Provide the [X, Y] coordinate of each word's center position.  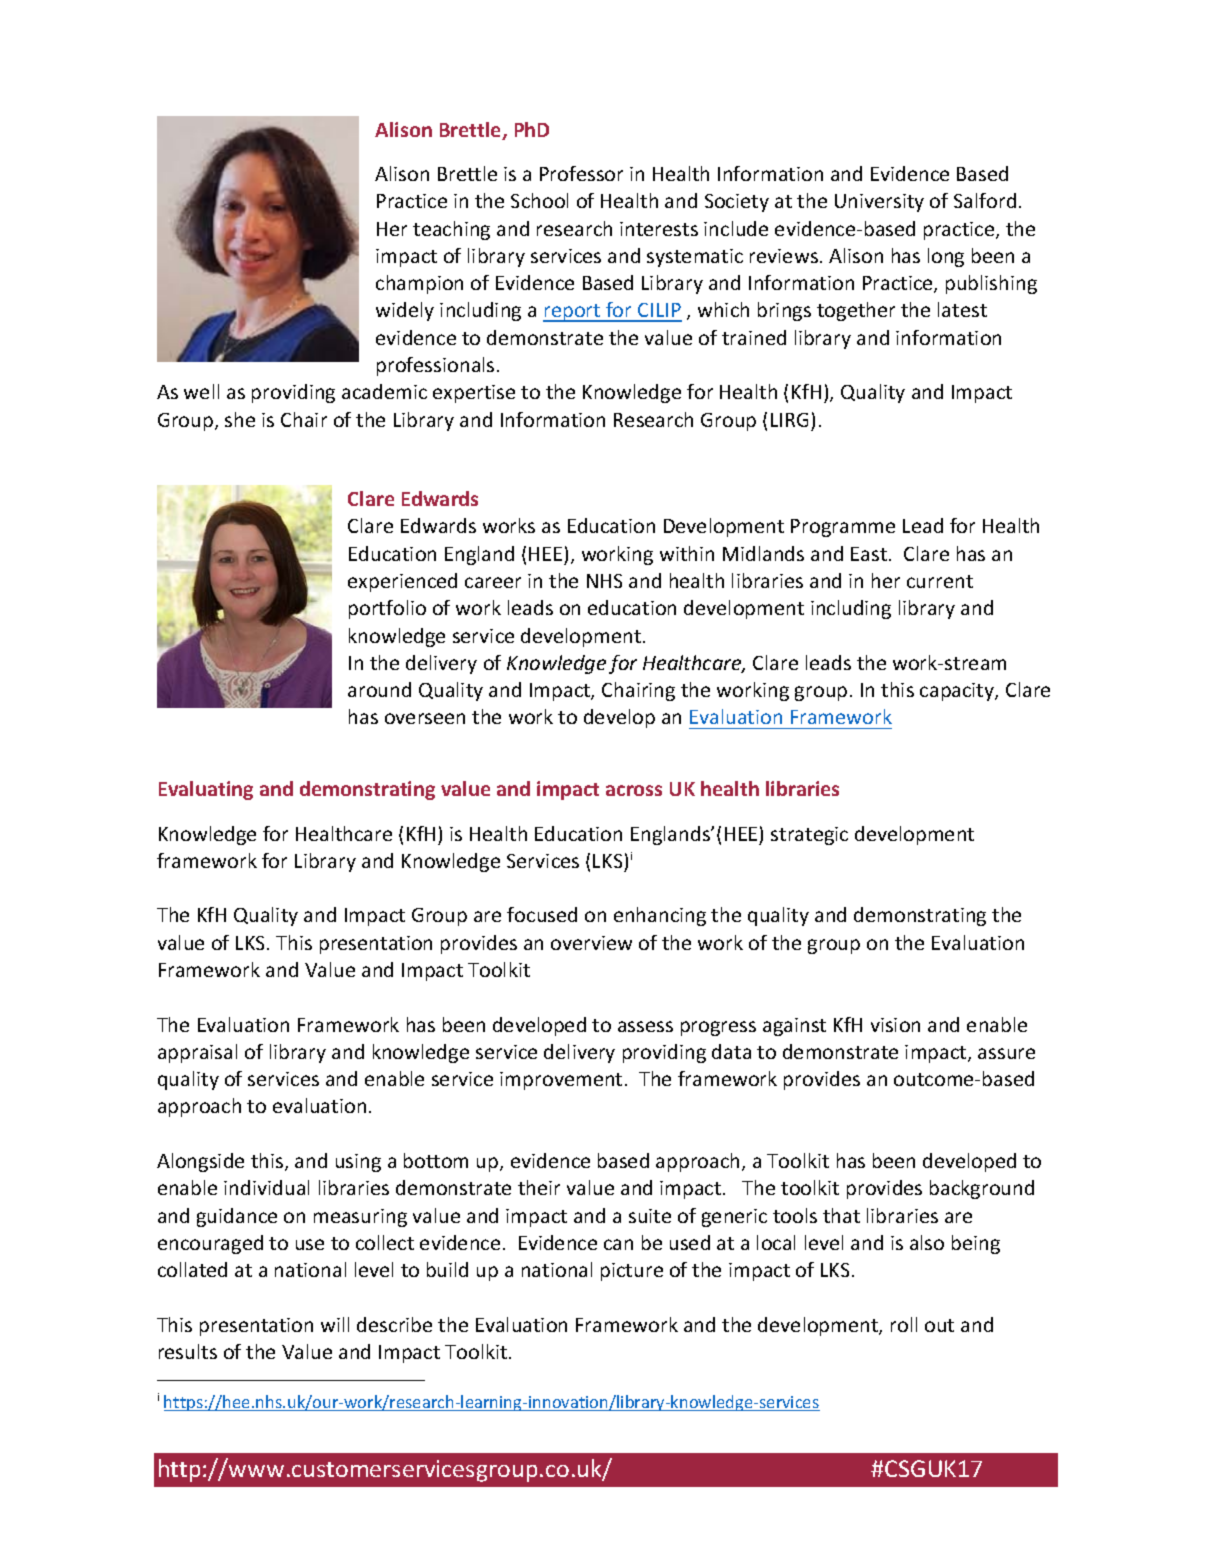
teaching [451, 230]
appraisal [197, 1053]
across [634, 790]
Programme [843, 528]
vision [895, 1025]
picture [632, 1272]
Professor [581, 173]
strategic [809, 836]
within [687, 553]
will [335, 1324]
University [879, 203]
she [240, 419]
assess [645, 1026]
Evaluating [206, 790]
